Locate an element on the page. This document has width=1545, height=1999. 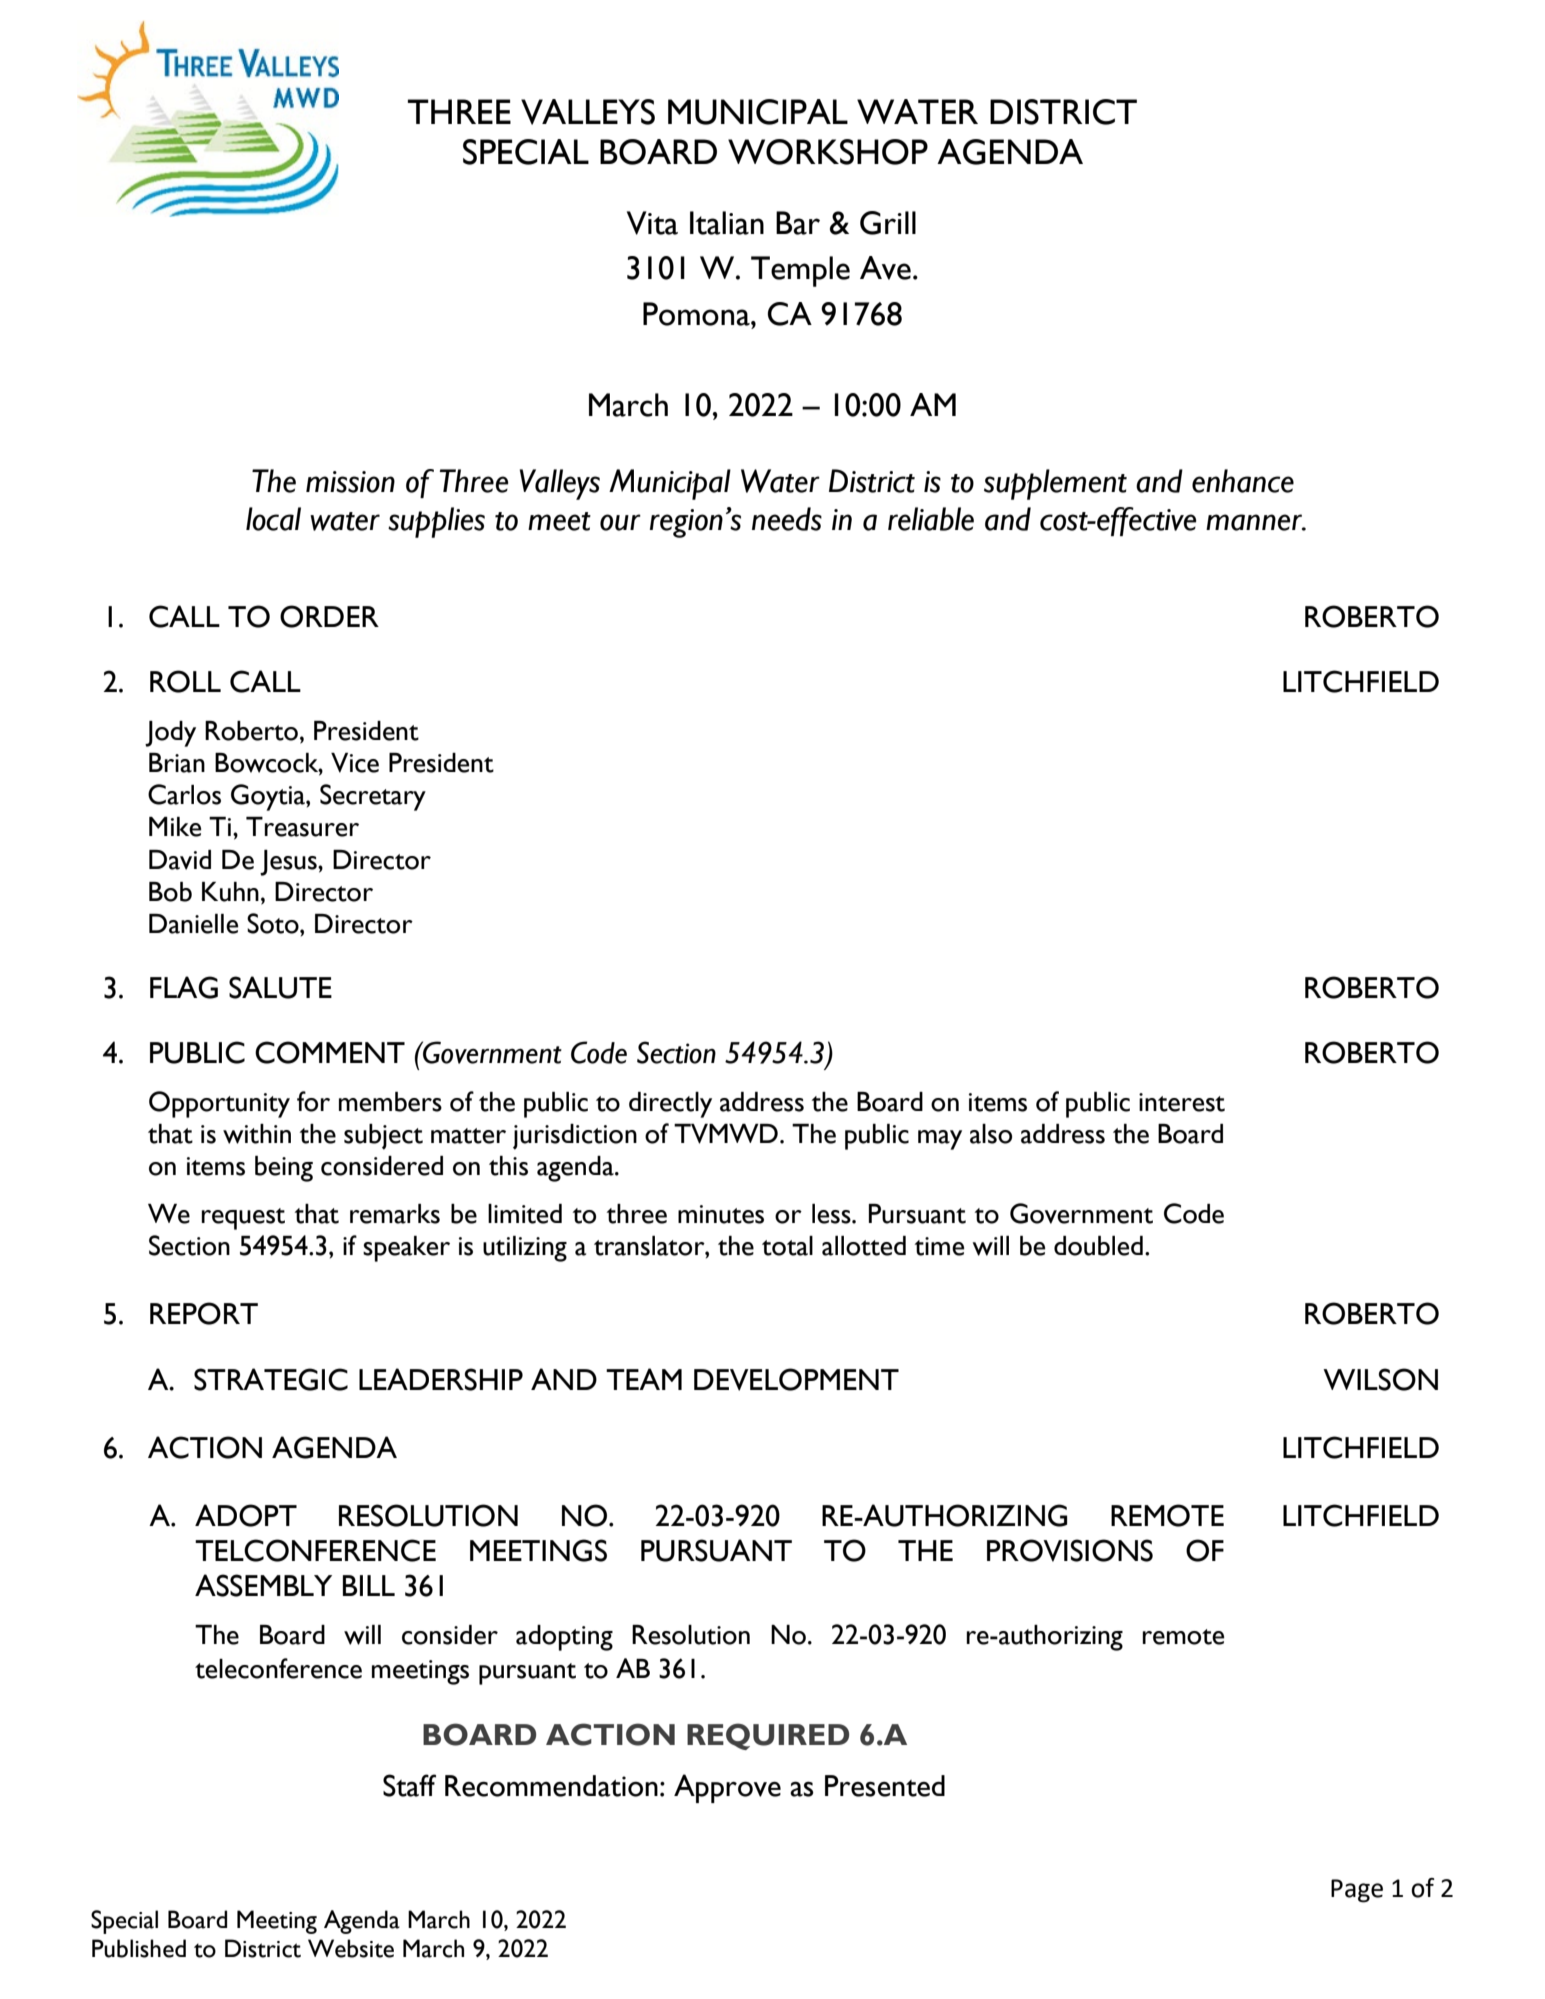
Website is located at coordinates (351, 1948).
